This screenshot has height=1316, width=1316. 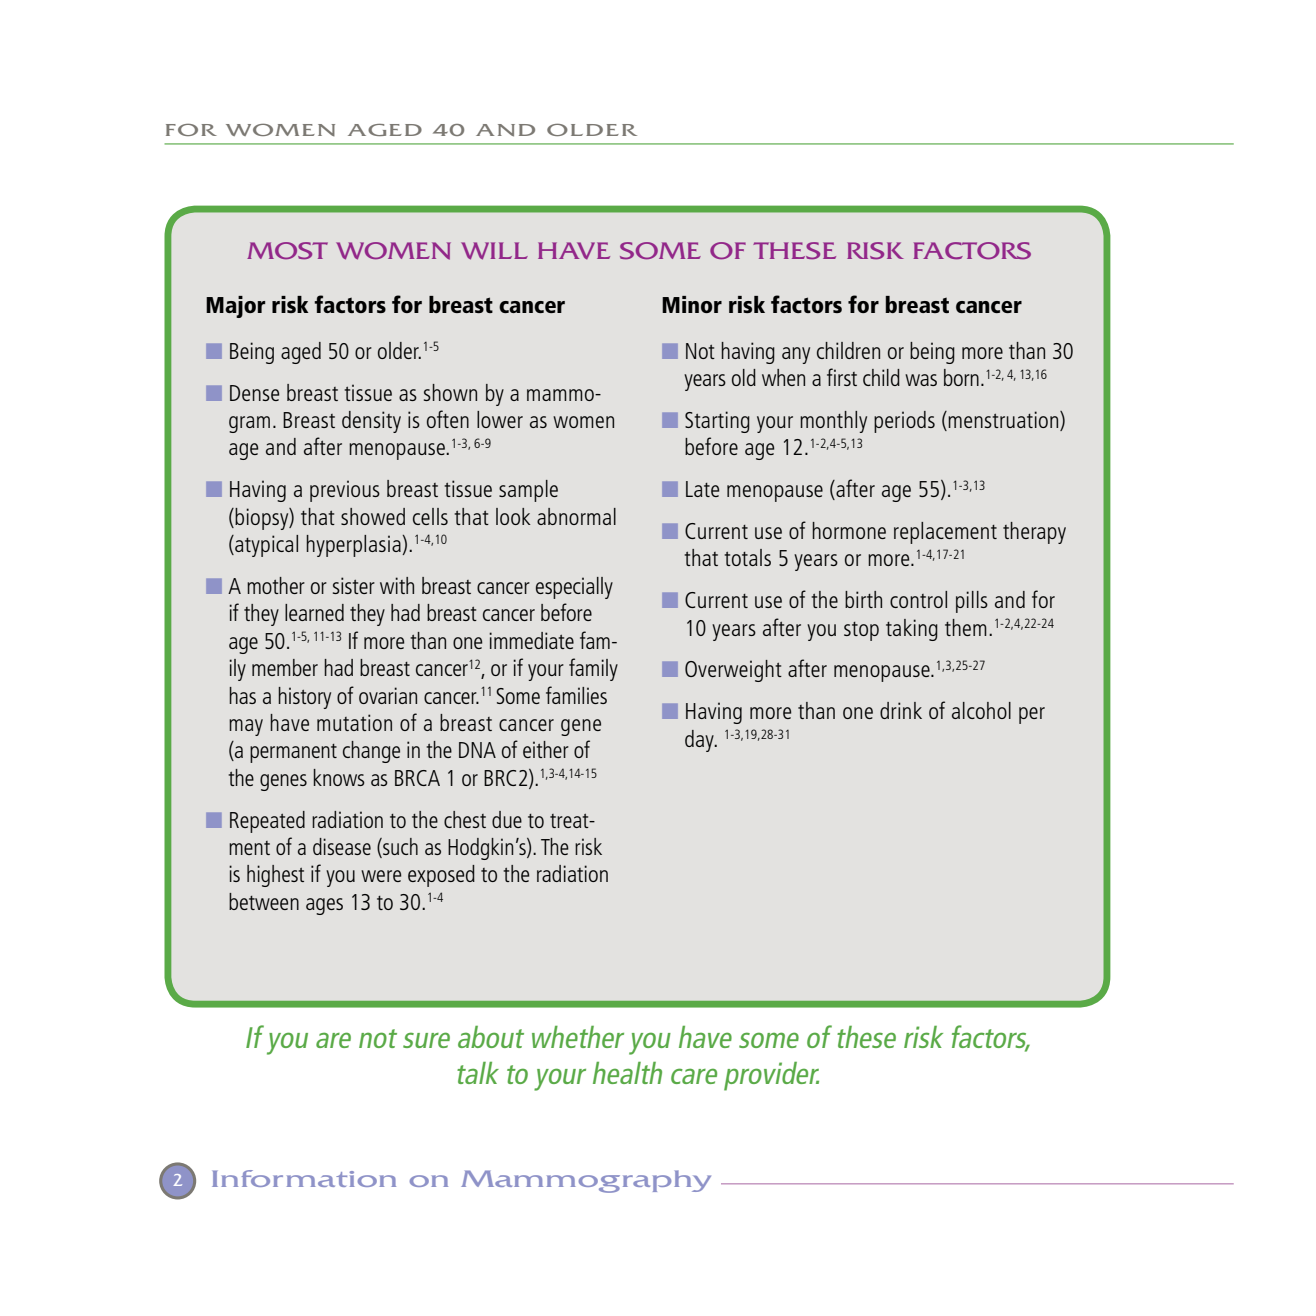 What do you see at coordinates (593, 669) in the screenshot?
I see `family` at bounding box center [593, 669].
